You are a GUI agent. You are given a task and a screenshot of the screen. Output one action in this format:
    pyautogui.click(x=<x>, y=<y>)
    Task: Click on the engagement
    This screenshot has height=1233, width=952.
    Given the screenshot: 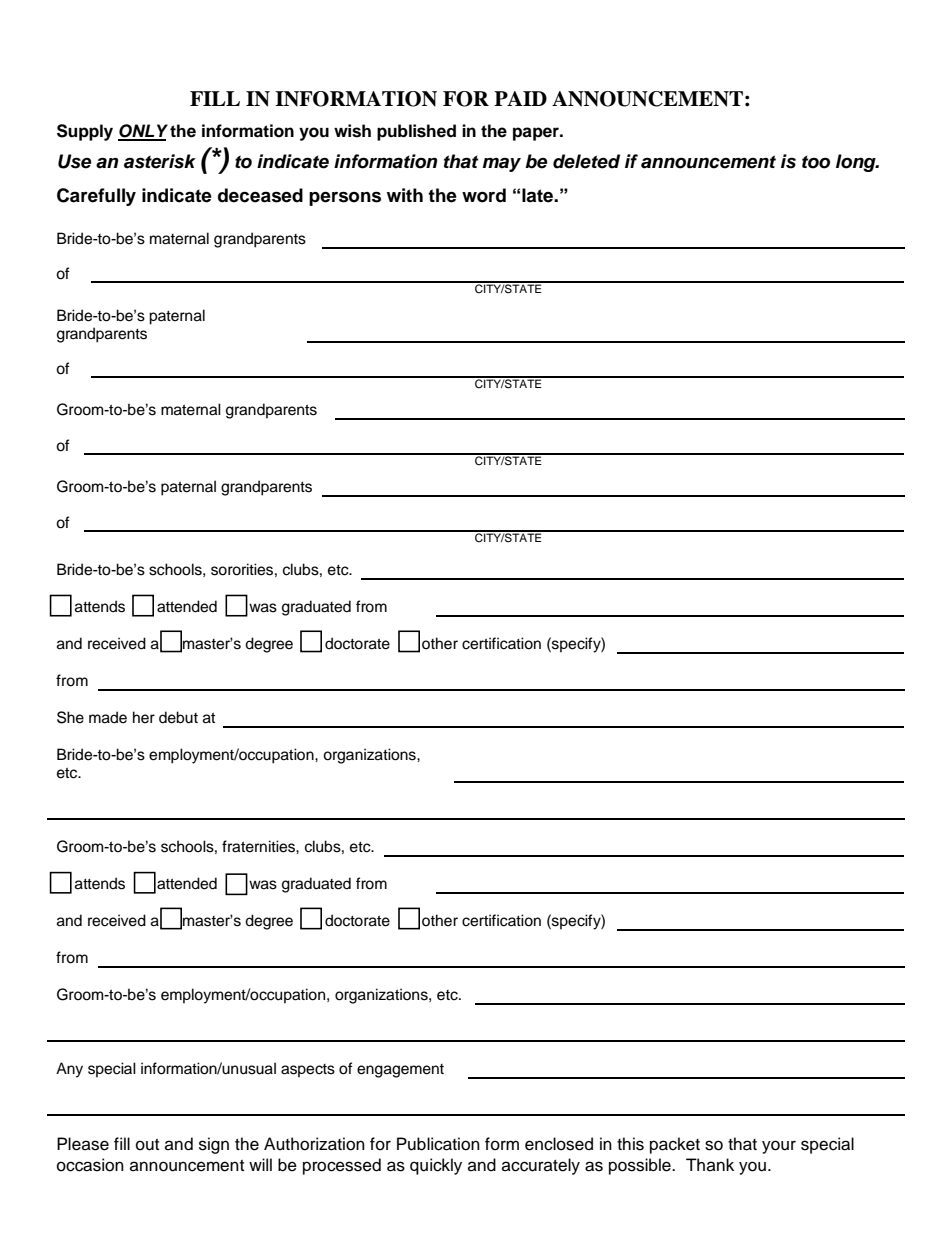 What is the action you would take?
    pyautogui.click(x=400, y=1071)
